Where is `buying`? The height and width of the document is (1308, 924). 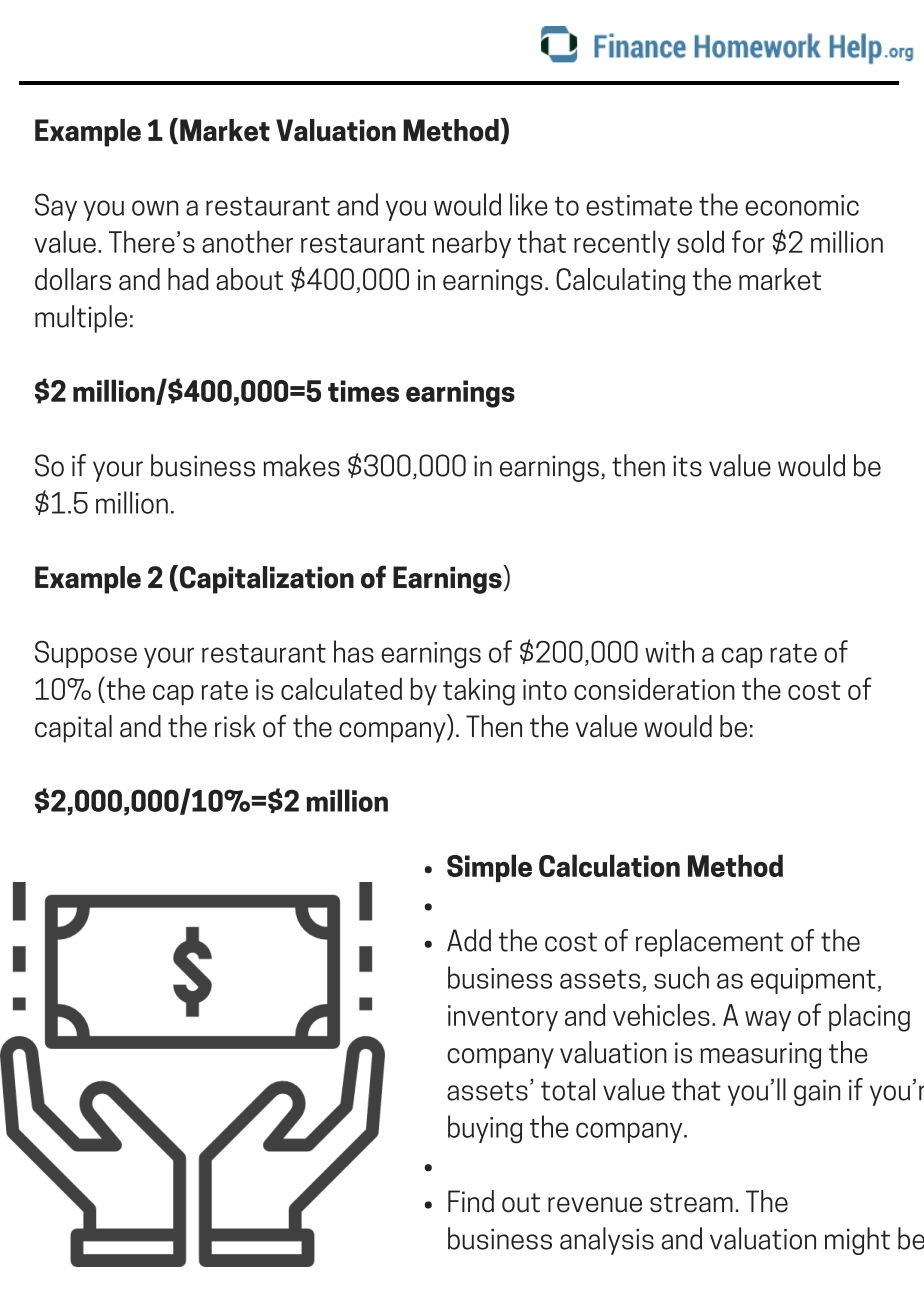 buying is located at coordinates (485, 1129).
